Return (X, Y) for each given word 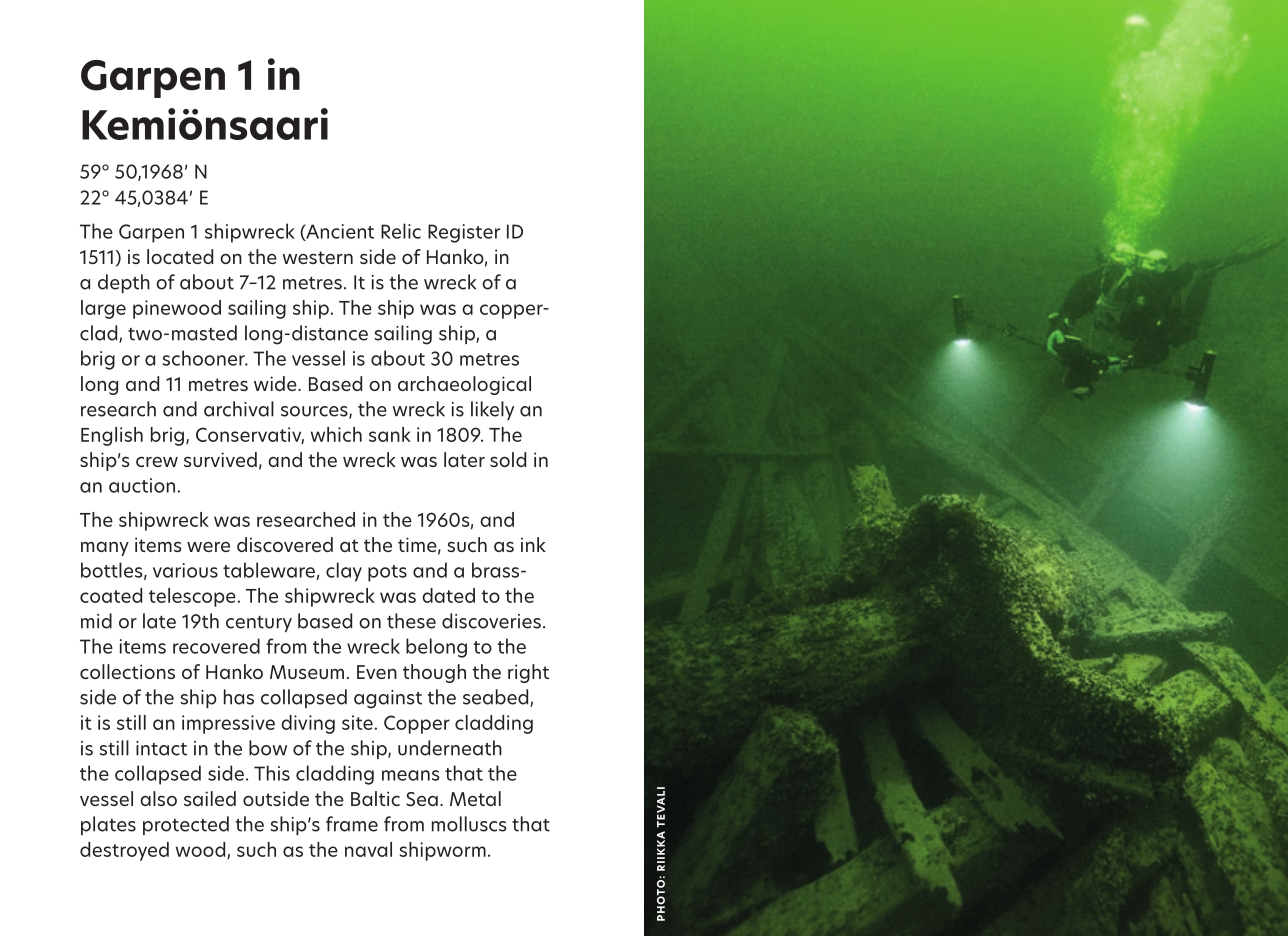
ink (533, 544)
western (317, 257)
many (105, 548)
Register (464, 233)
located (180, 256)
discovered (285, 544)
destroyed (124, 851)
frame (352, 824)
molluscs (469, 824)
